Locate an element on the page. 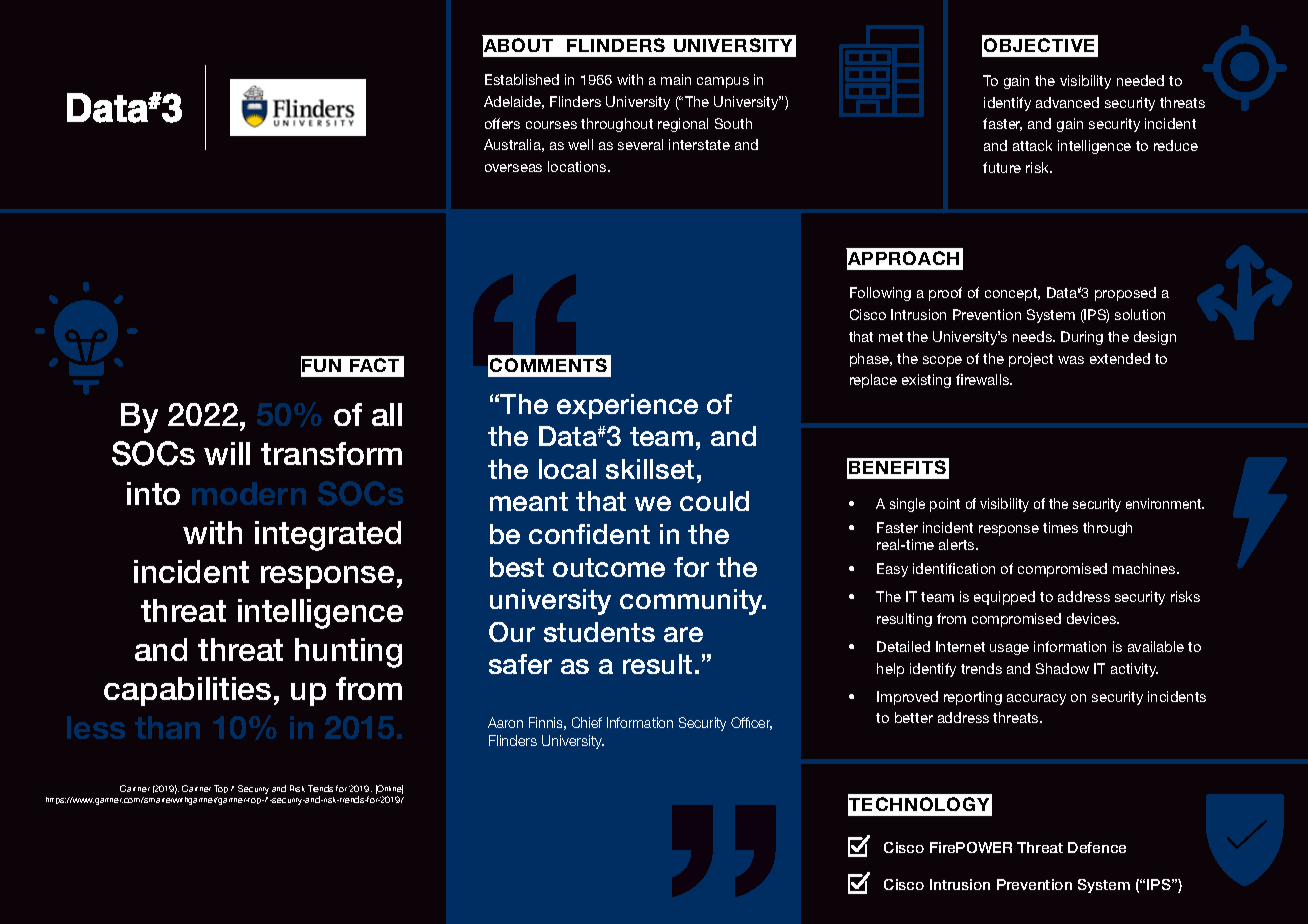  Established is located at coordinates (522, 79).
